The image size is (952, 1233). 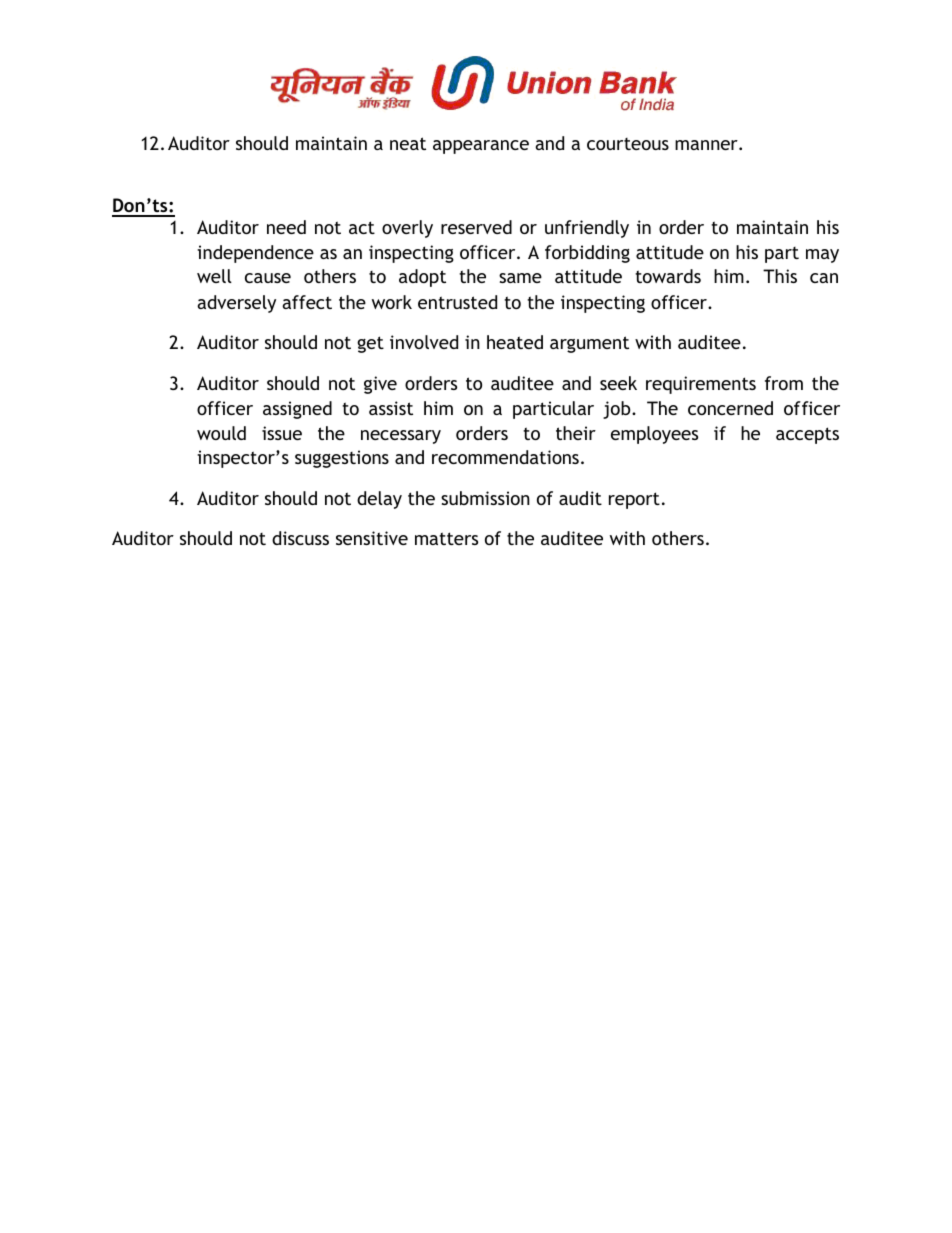 I want to click on may, so click(x=822, y=256).
